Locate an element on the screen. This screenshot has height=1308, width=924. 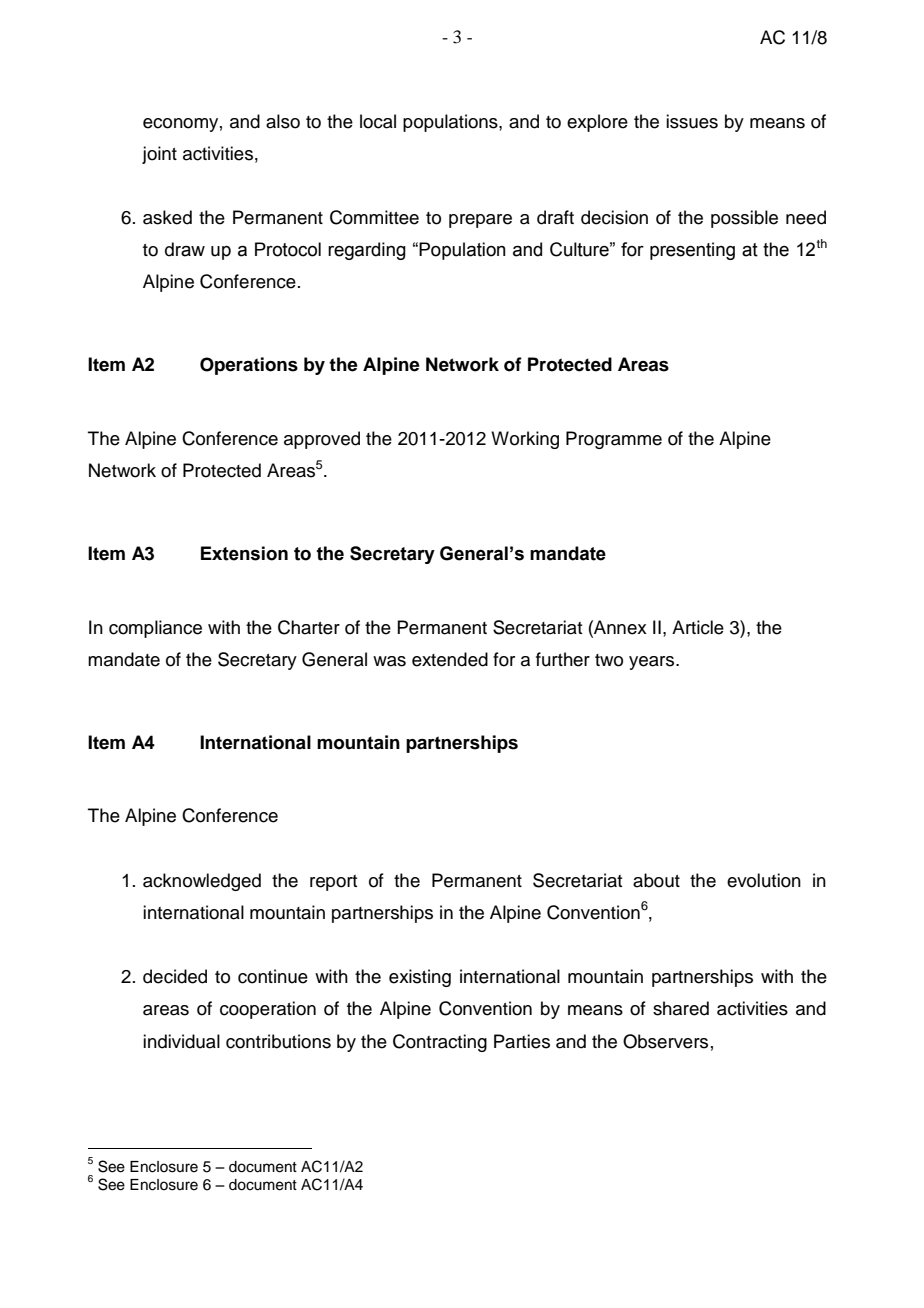
Working is located at coordinates (525, 440).
